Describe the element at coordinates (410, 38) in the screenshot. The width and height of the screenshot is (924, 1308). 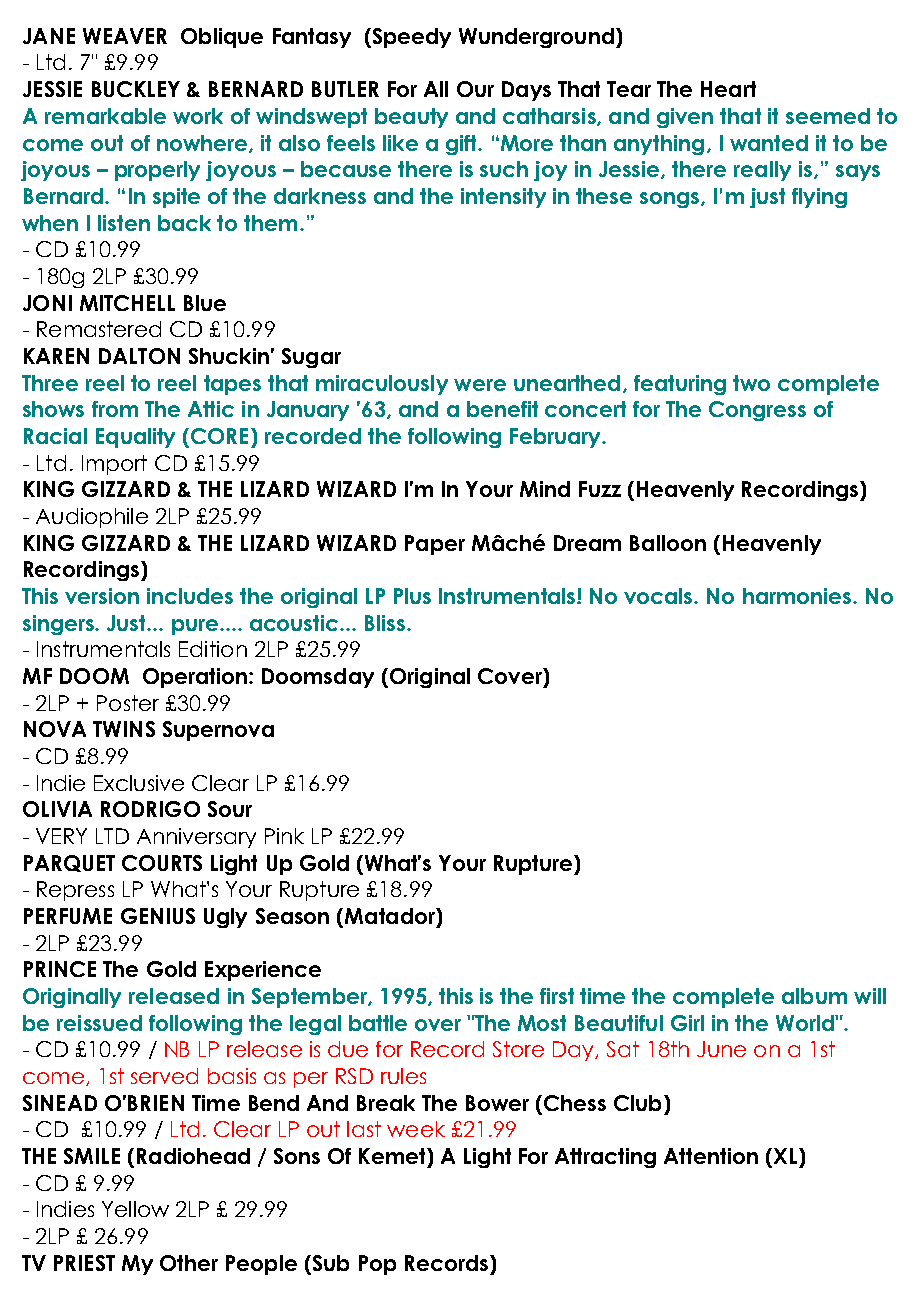
I see `Speedy` at that location.
